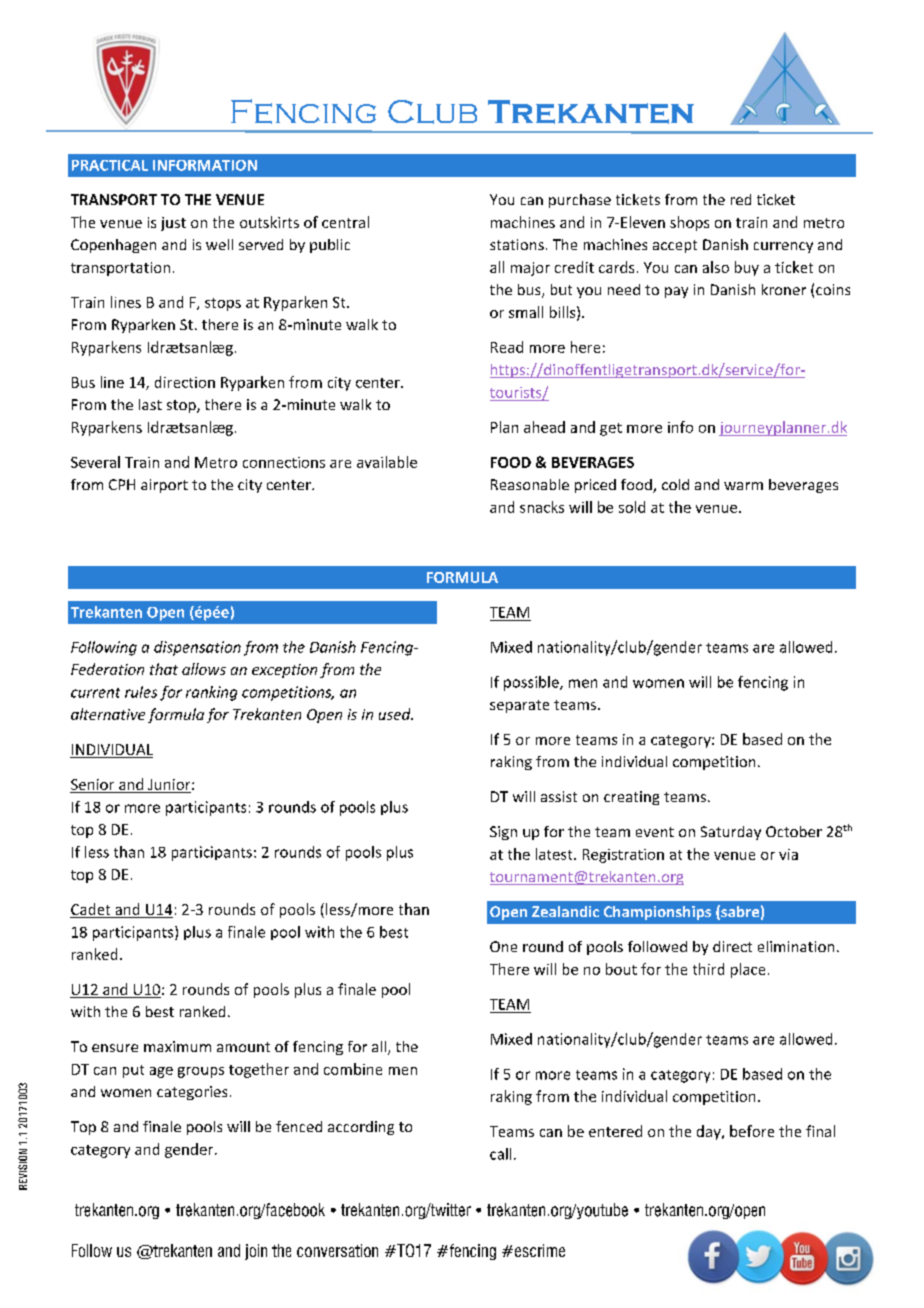 The width and height of the page is (924, 1308). What do you see at coordinates (517, 244) in the page?
I see `stations` at bounding box center [517, 244].
